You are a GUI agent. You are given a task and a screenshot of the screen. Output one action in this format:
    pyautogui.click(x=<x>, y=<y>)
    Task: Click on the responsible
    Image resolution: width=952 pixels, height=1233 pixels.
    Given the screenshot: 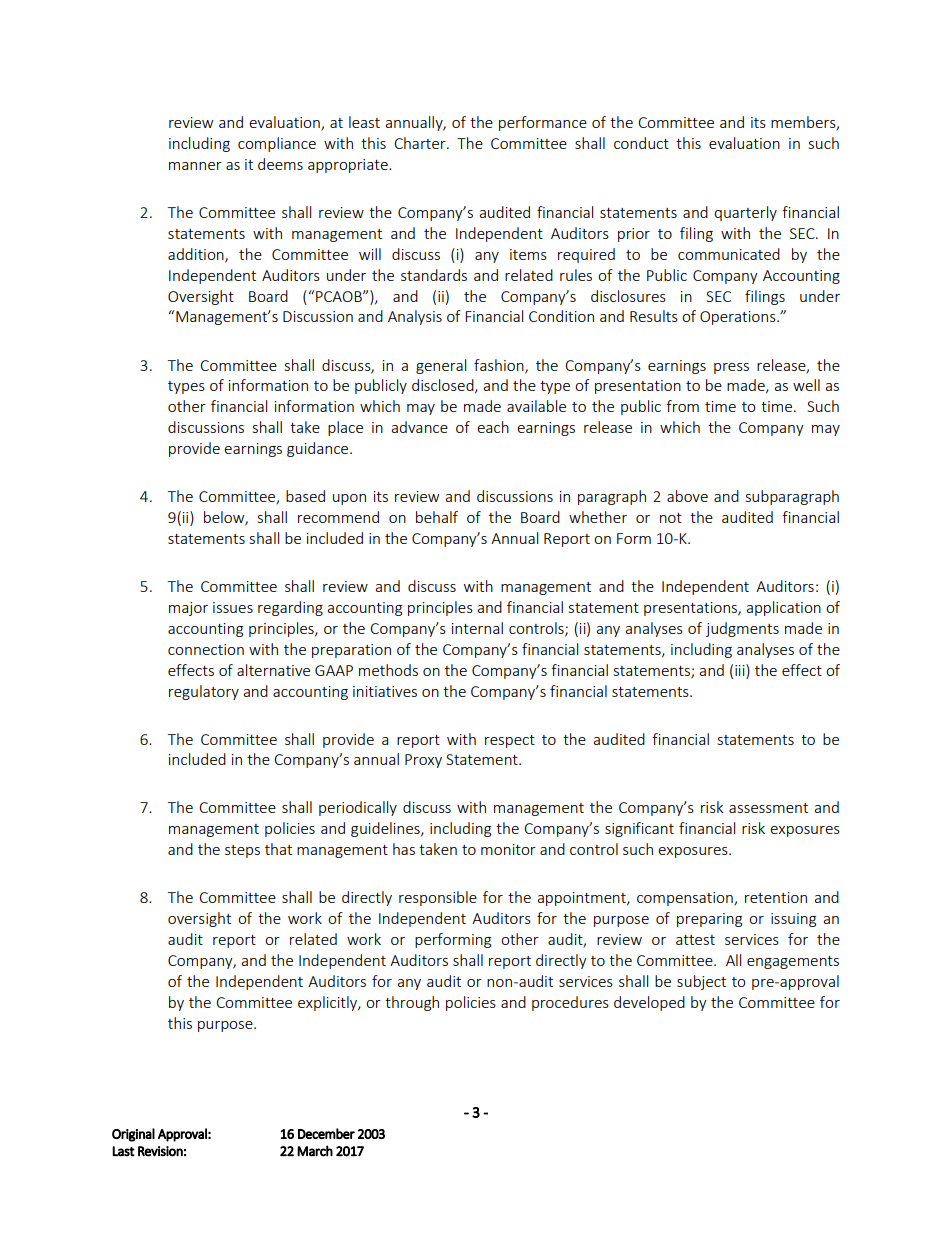 What is the action you would take?
    pyautogui.click(x=438, y=898)
